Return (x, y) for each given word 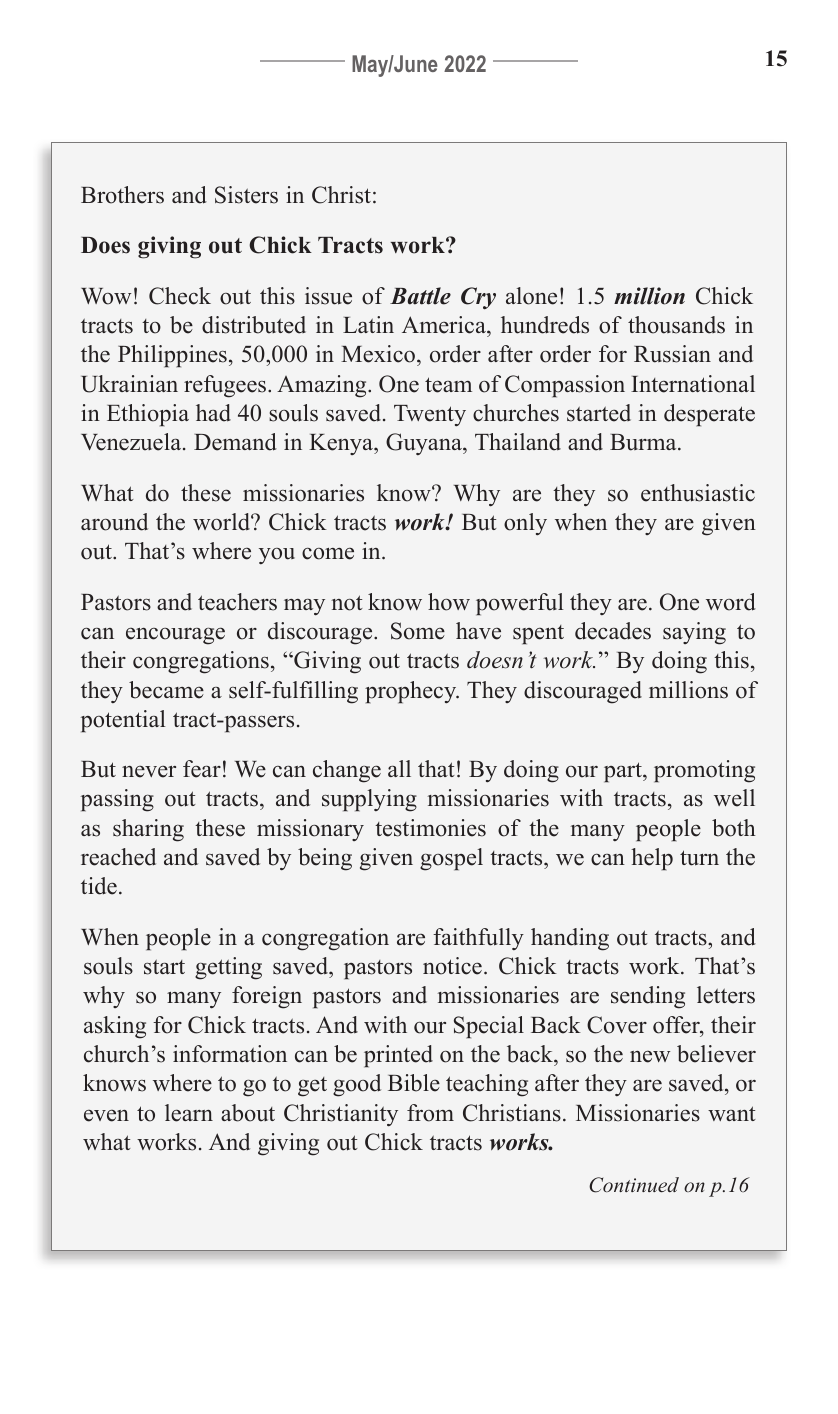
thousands (676, 325)
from (430, 1113)
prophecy (412, 692)
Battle (420, 296)
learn (189, 1113)
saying (694, 633)
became (166, 690)
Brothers (122, 195)
